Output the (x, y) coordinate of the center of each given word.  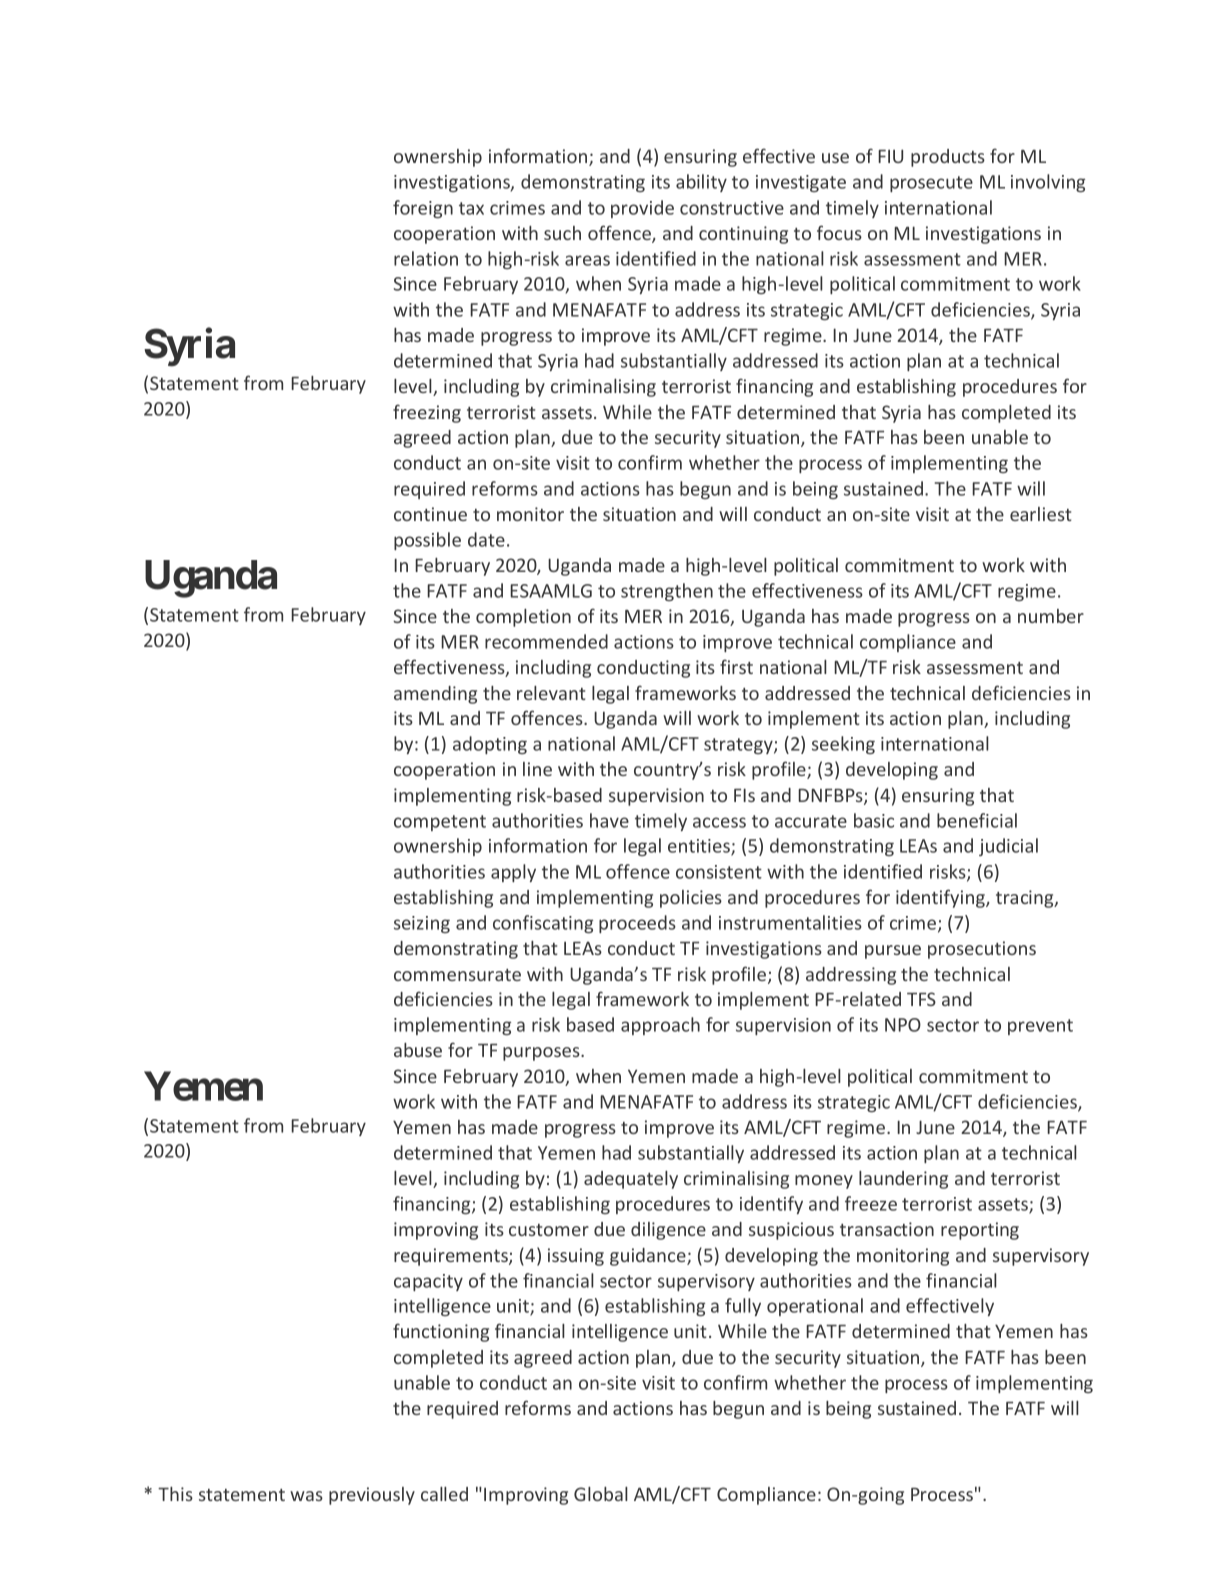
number (1051, 616)
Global (601, 1494)
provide (642, 209)
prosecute (931, 184)
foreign (423, 209)
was (306, 1496)
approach (660, 1026)
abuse (418, 1050)
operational (815, 1307)
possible (427, 541)
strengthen (667, 592)
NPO (903, 1025)
